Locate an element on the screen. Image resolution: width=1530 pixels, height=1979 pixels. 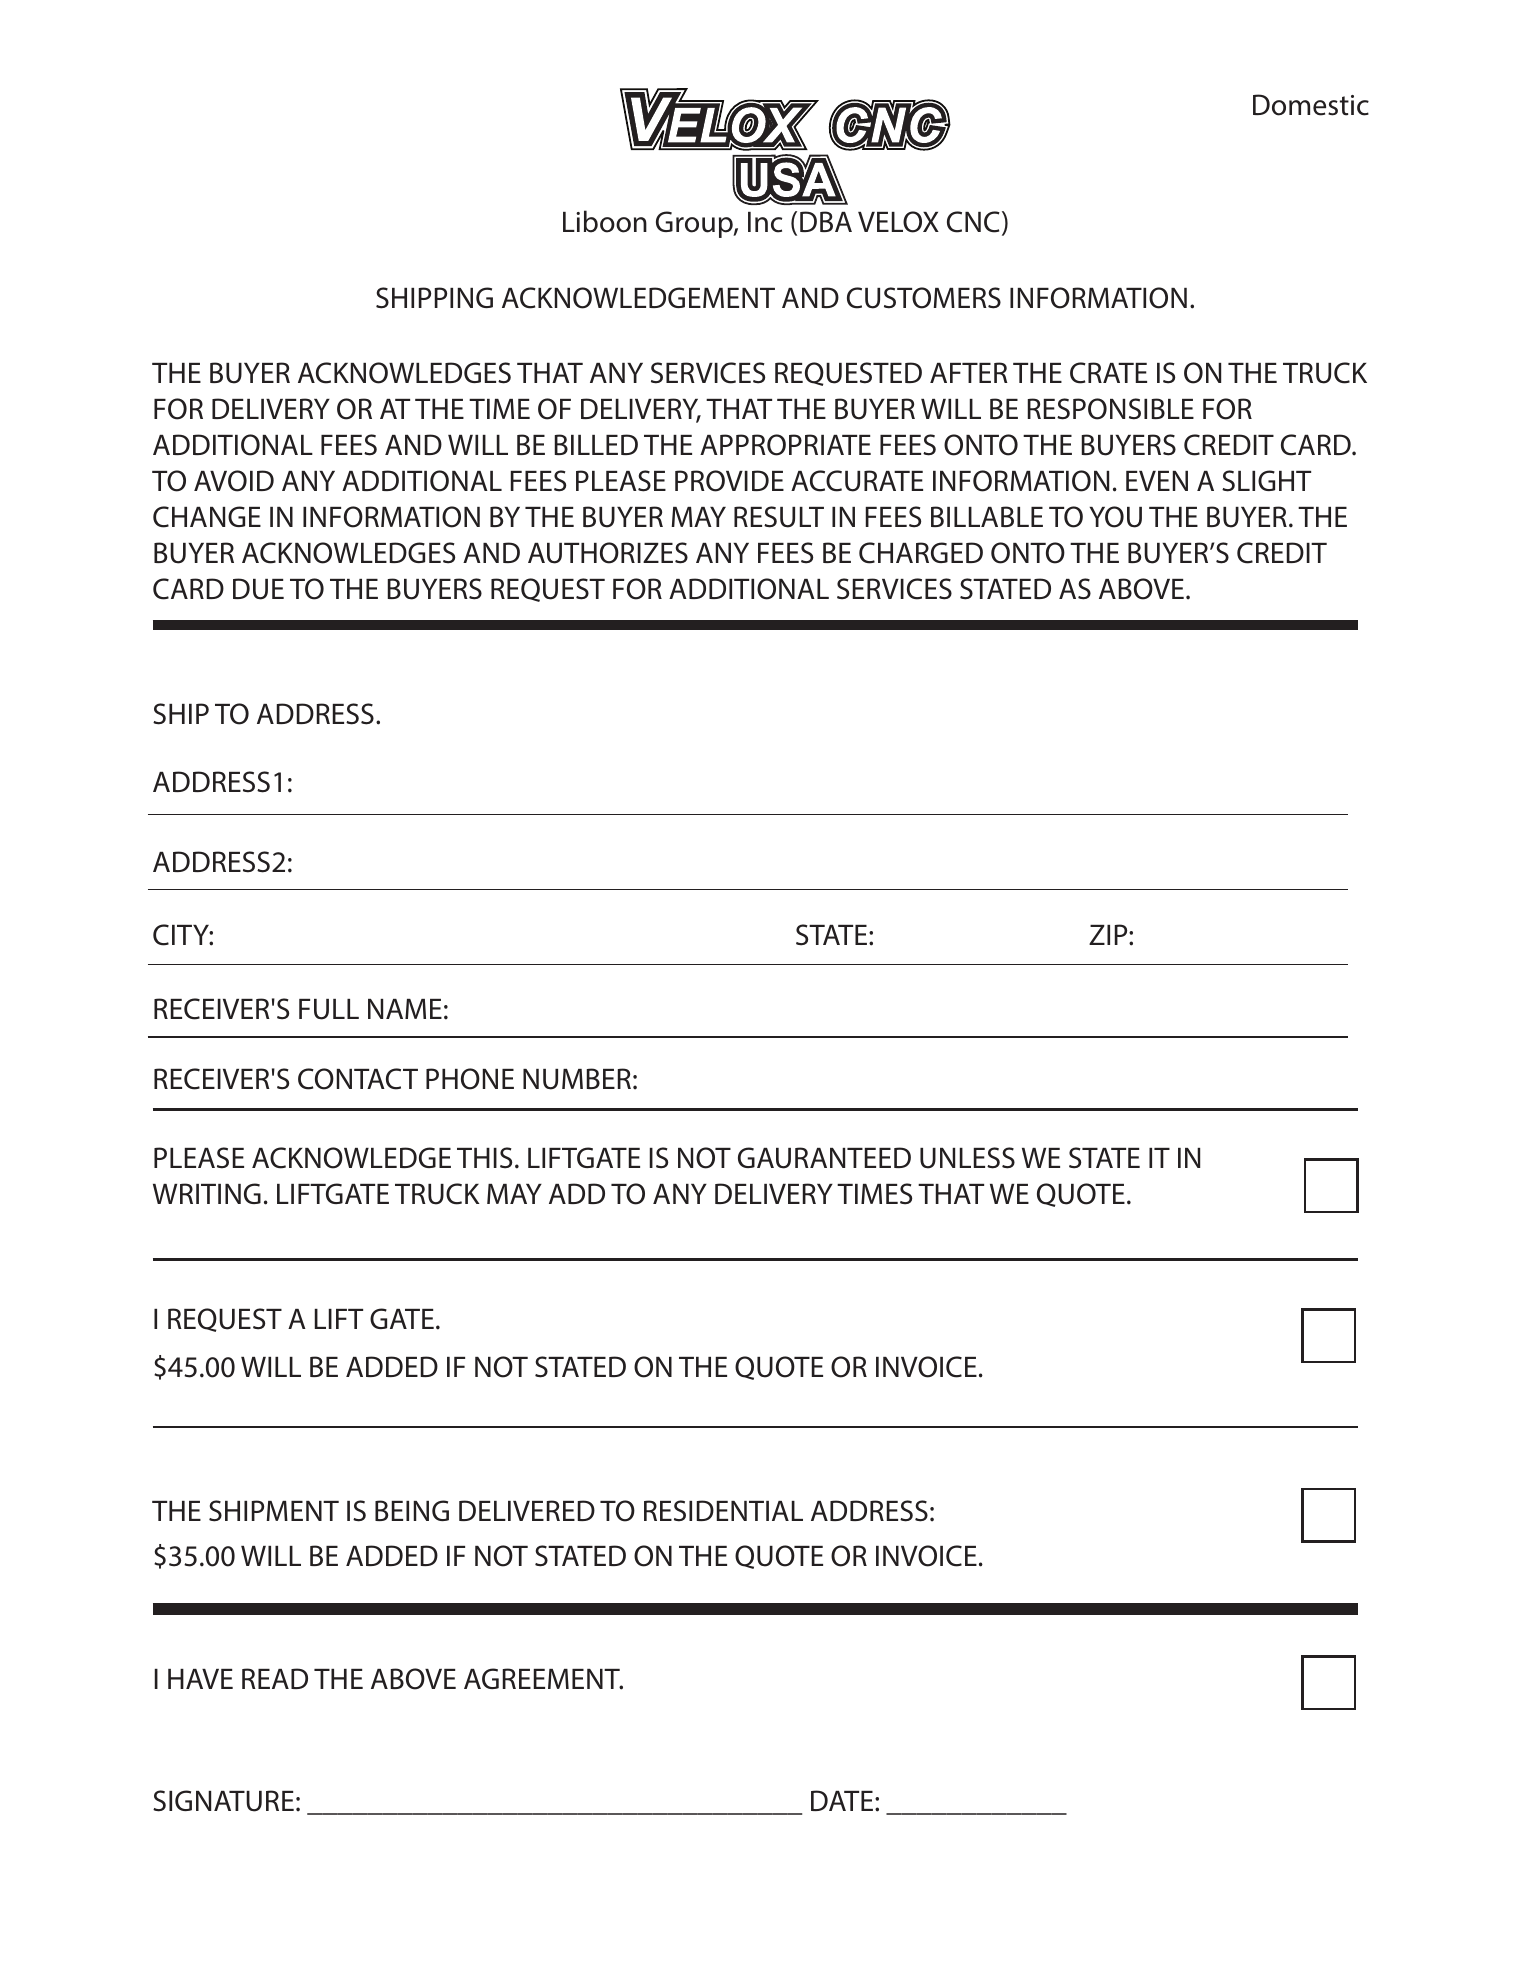
RESIDENTIAL is located at coordinates (723, 1511).
